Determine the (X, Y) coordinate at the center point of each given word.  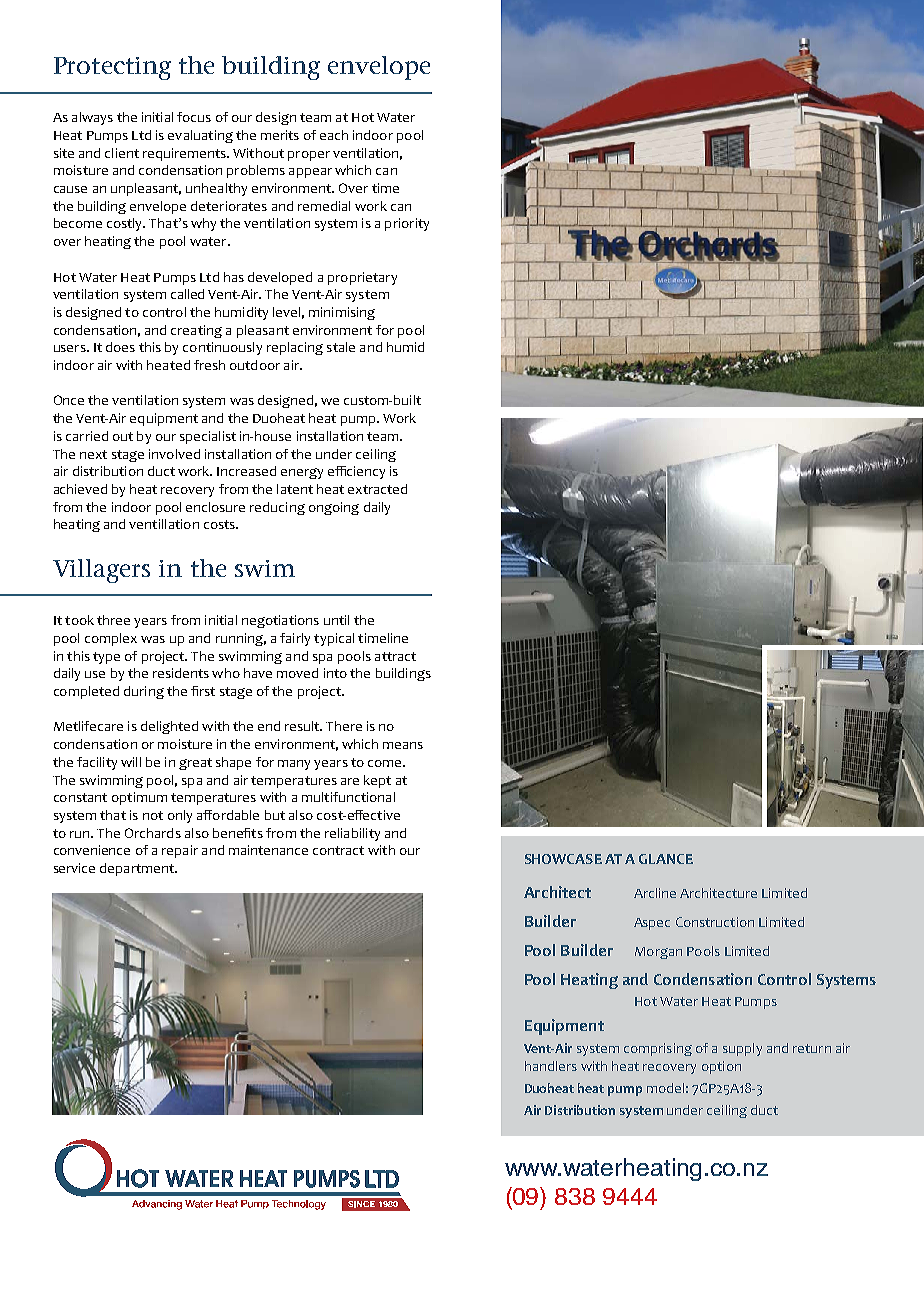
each (334, 135)
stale (341, 347)
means (403, 745)
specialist (208, 437)
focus (194, 117)
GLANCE (666, 859)
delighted (169, 727)
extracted (377, 489)
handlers (551, 1066)
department (138, 869)
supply (742, 1049)
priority (407, 224)
